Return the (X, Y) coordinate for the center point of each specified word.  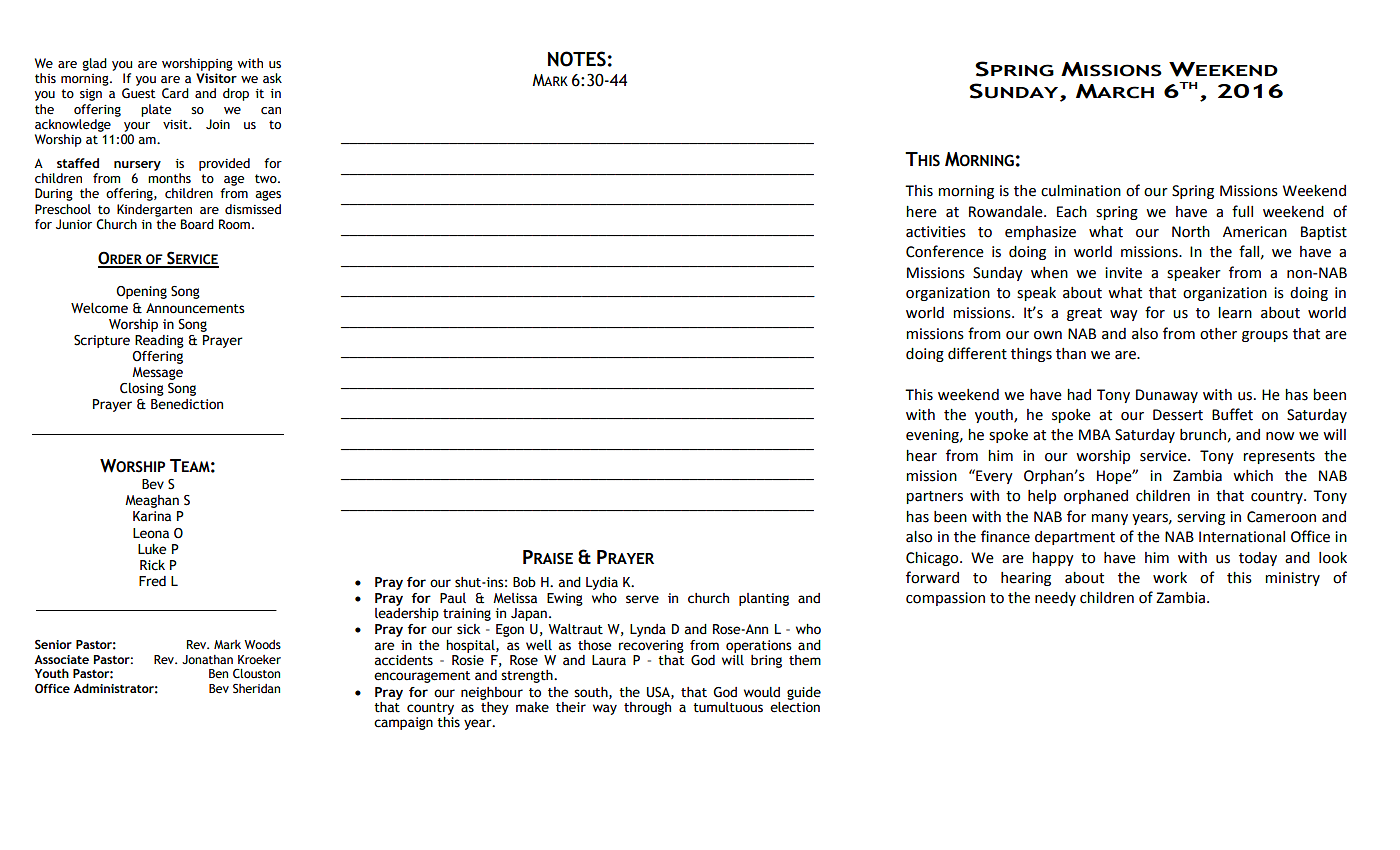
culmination (1081, 191)
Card (175, 93)
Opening (141, 292)
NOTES (577, 59)
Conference (945, 251)
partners (934, 497)
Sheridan (256, 689)
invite (1123, 273)
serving (1201, 518)
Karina (152, 516)
